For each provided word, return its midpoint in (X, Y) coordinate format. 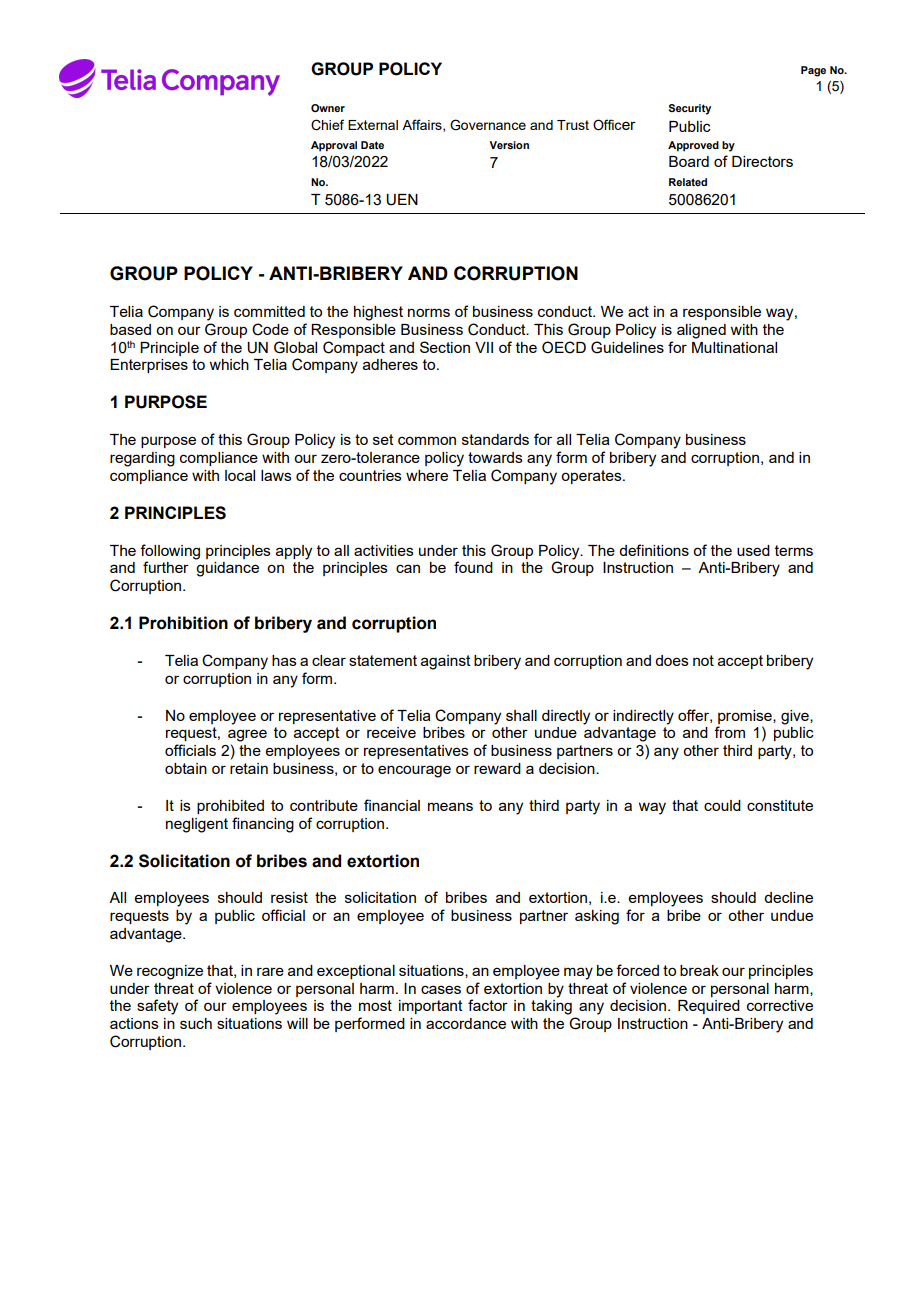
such (196, 1023)
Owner (328, 108)
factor (488, 1005)
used (753, 550)
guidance (227, 569)
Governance (488, 125)
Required (709, 1007)
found (473, 567)
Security (690, 109)
